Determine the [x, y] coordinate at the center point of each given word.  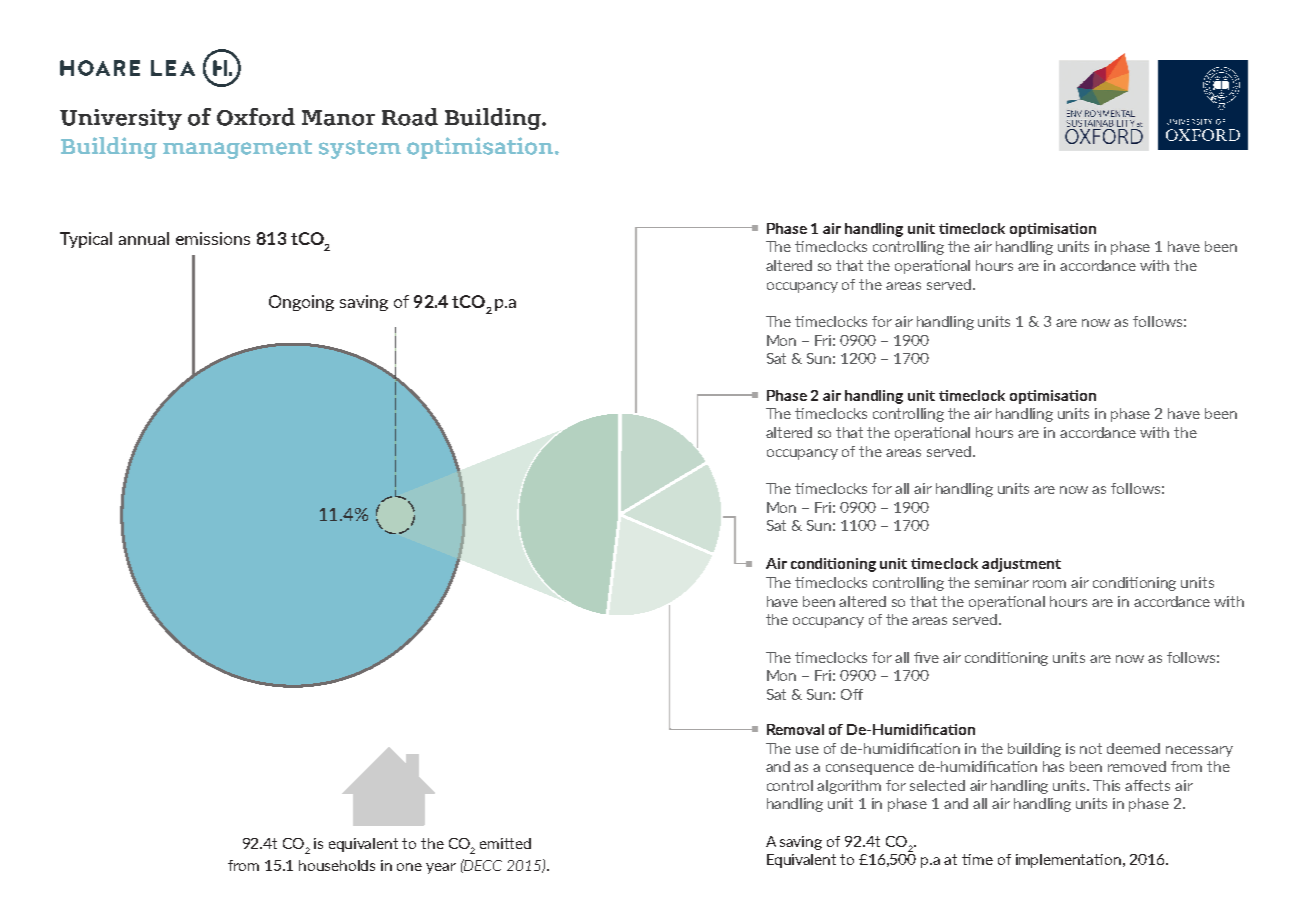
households [337, 865]
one [409, 867]
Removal [795, 729]
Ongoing [301, 303]
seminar [1002, 582]
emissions [213, 238]
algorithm [849, 787]
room [1049, 584]
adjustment [1021, 565]
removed [1137, 766]
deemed [1133, 748]
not [1091, 748]
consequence [870, 769]
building [1034, 750]
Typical [86, 240]
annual [144, 238]
